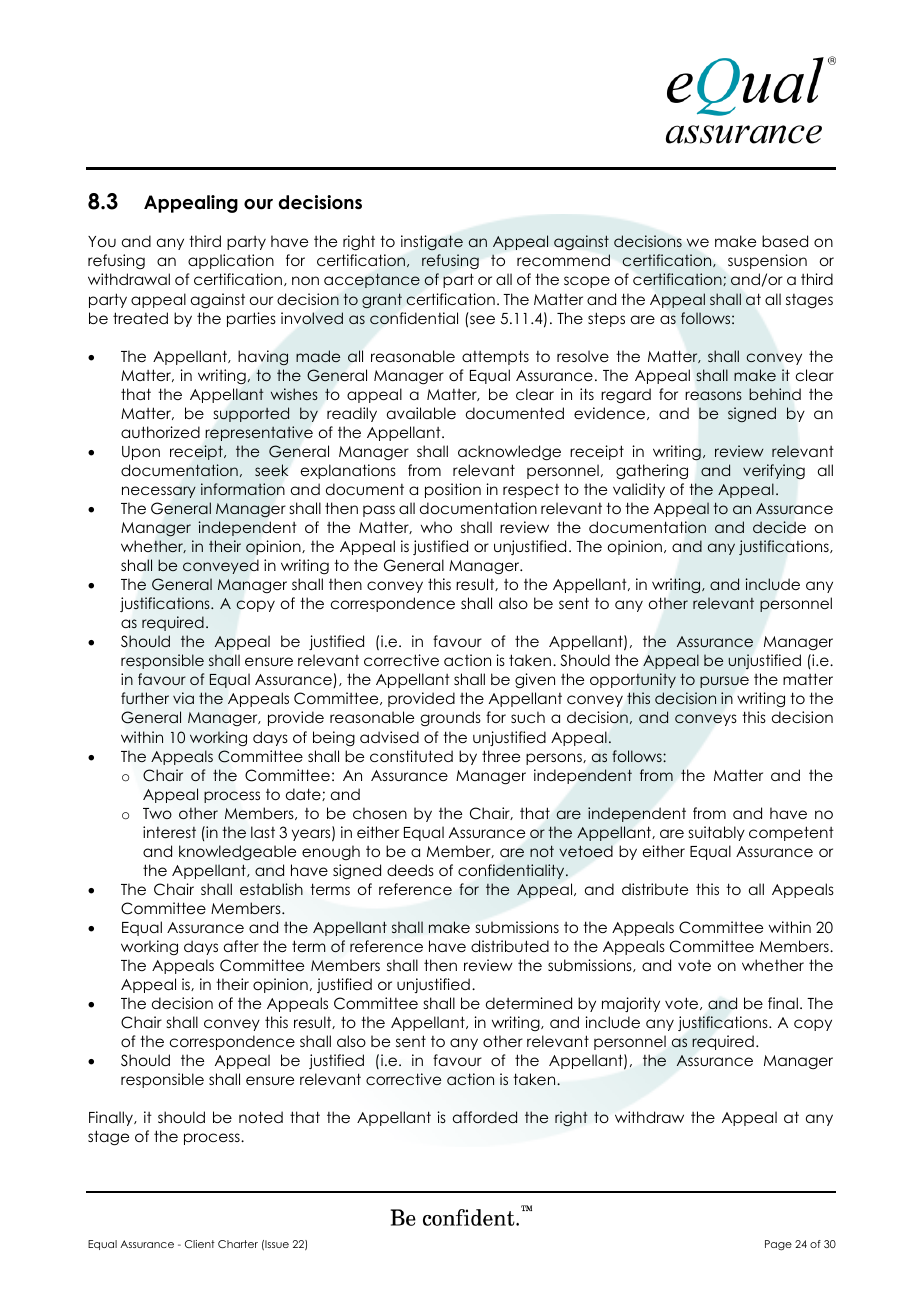 The width and height of the page is (924, 1307). I want to click on suitably, so click(717, 833).
